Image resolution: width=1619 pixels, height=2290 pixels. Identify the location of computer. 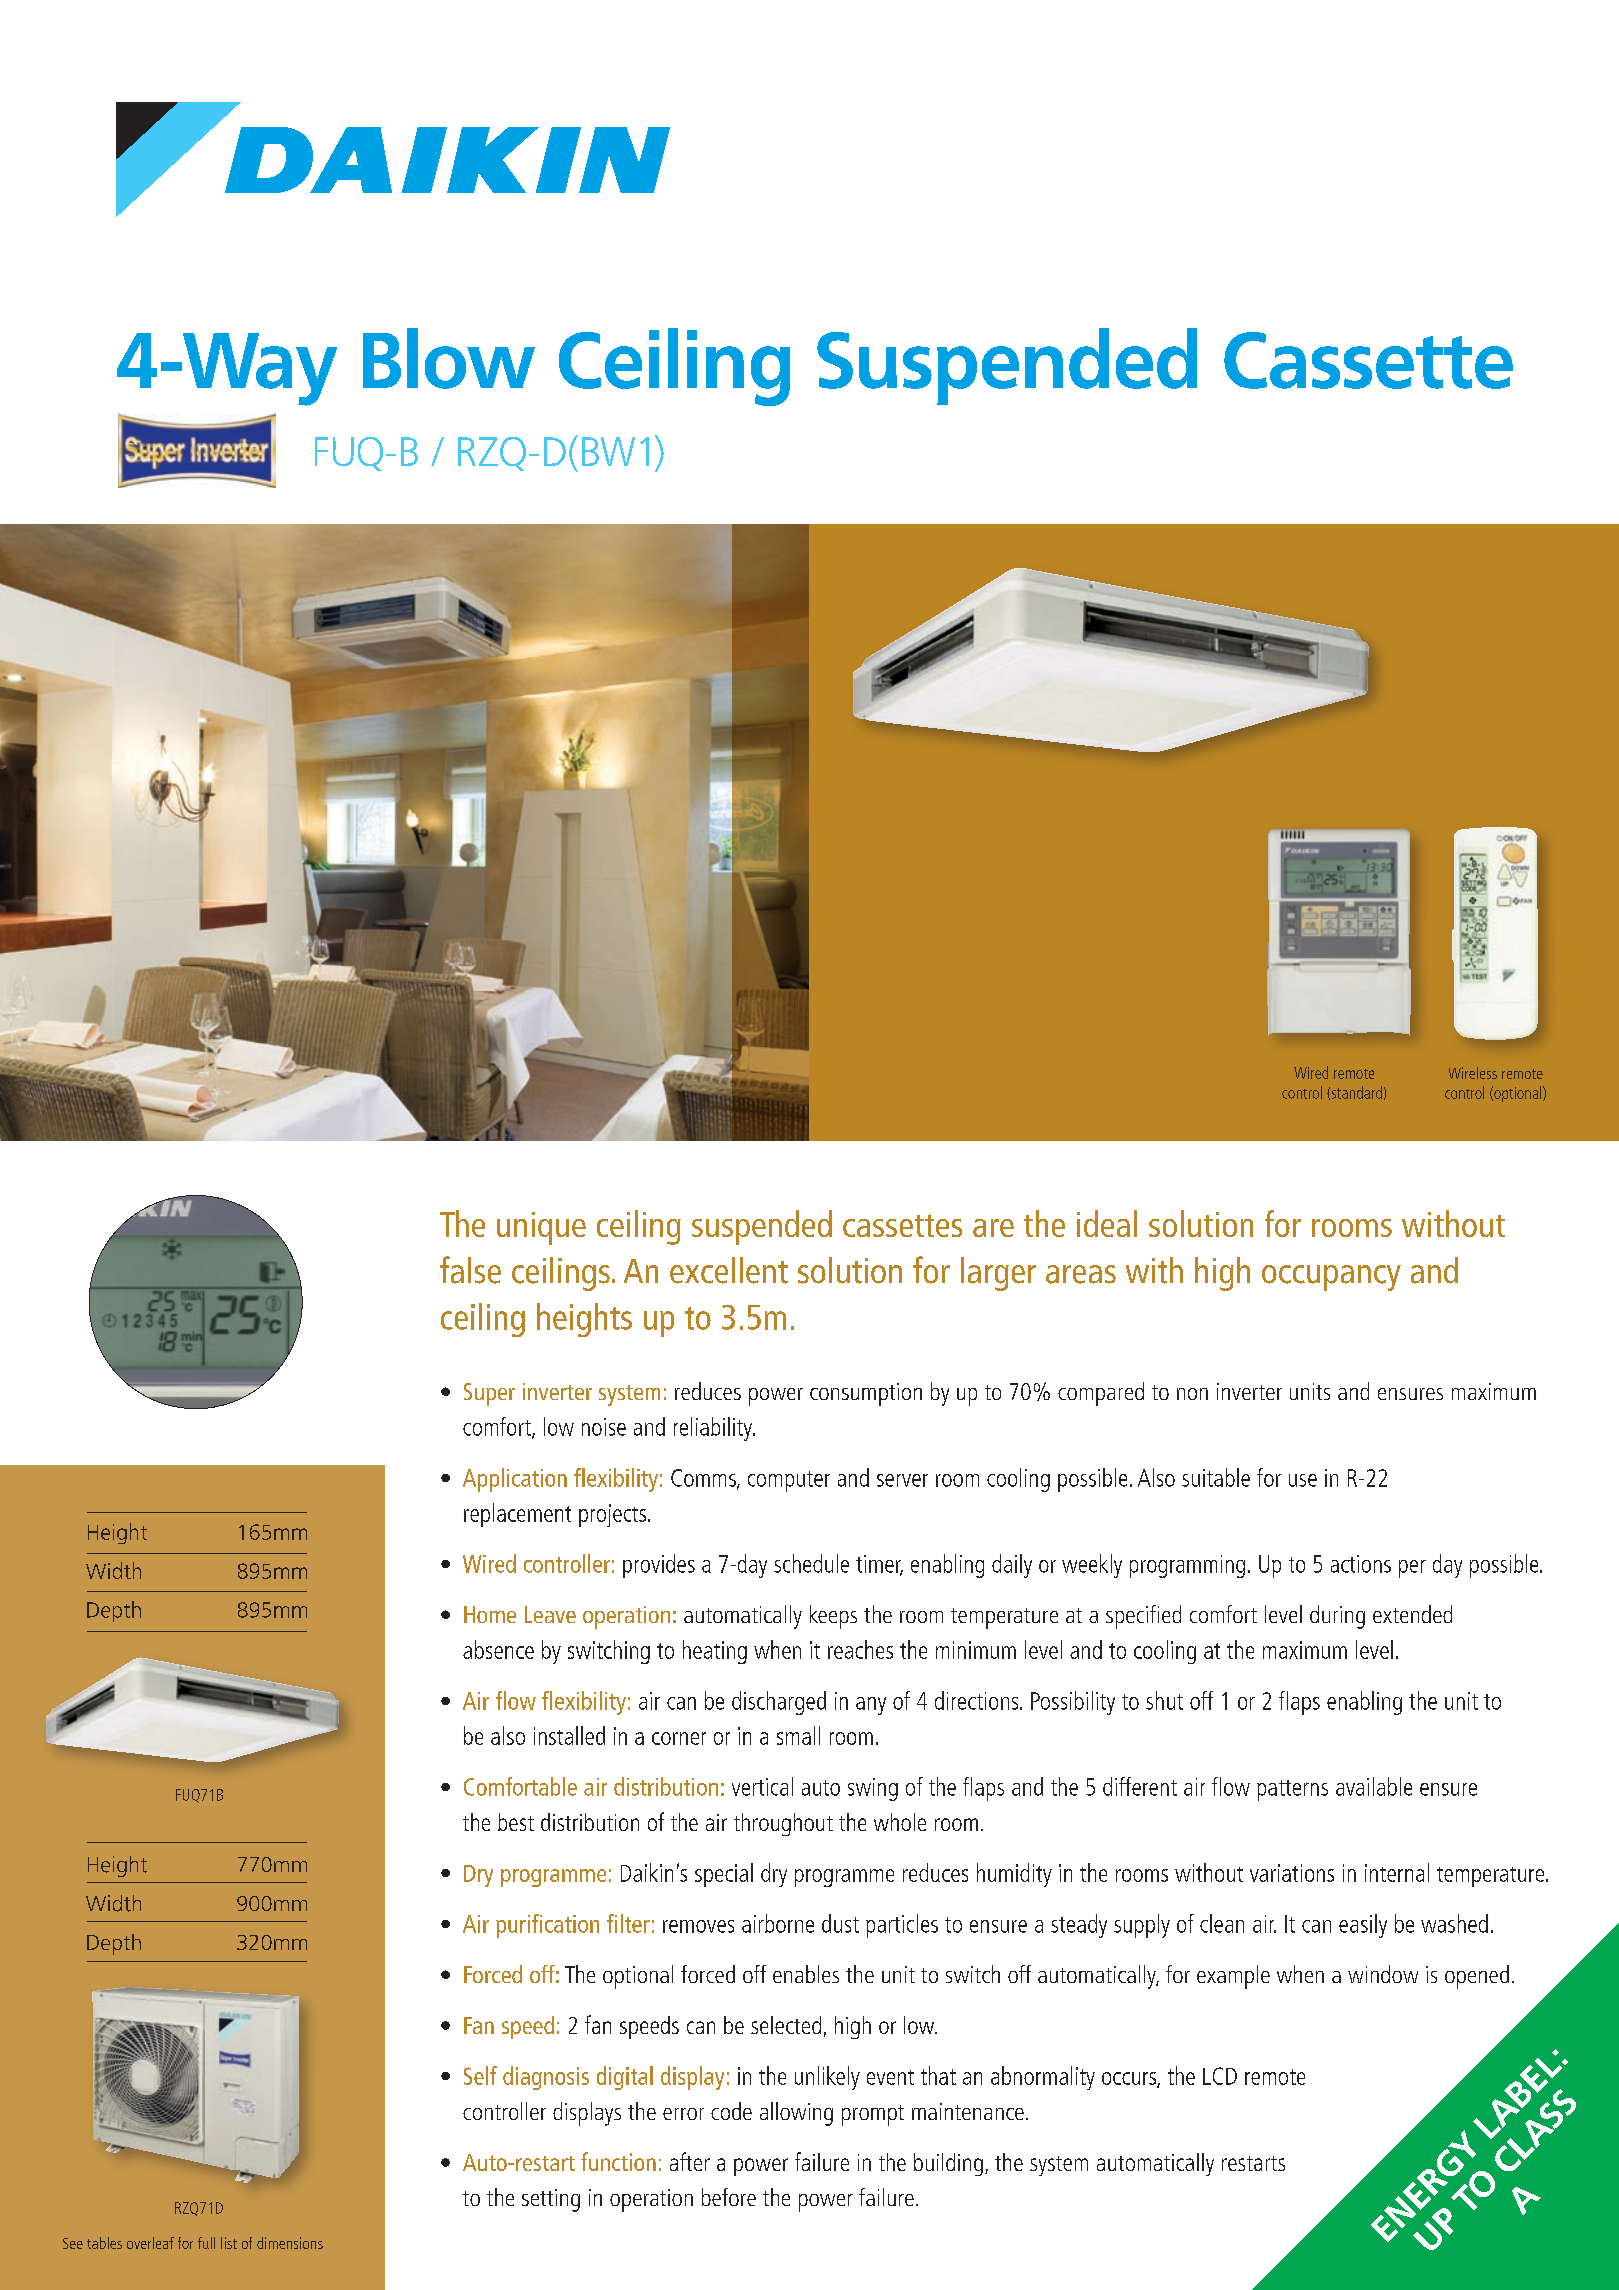
(789, 1481).
